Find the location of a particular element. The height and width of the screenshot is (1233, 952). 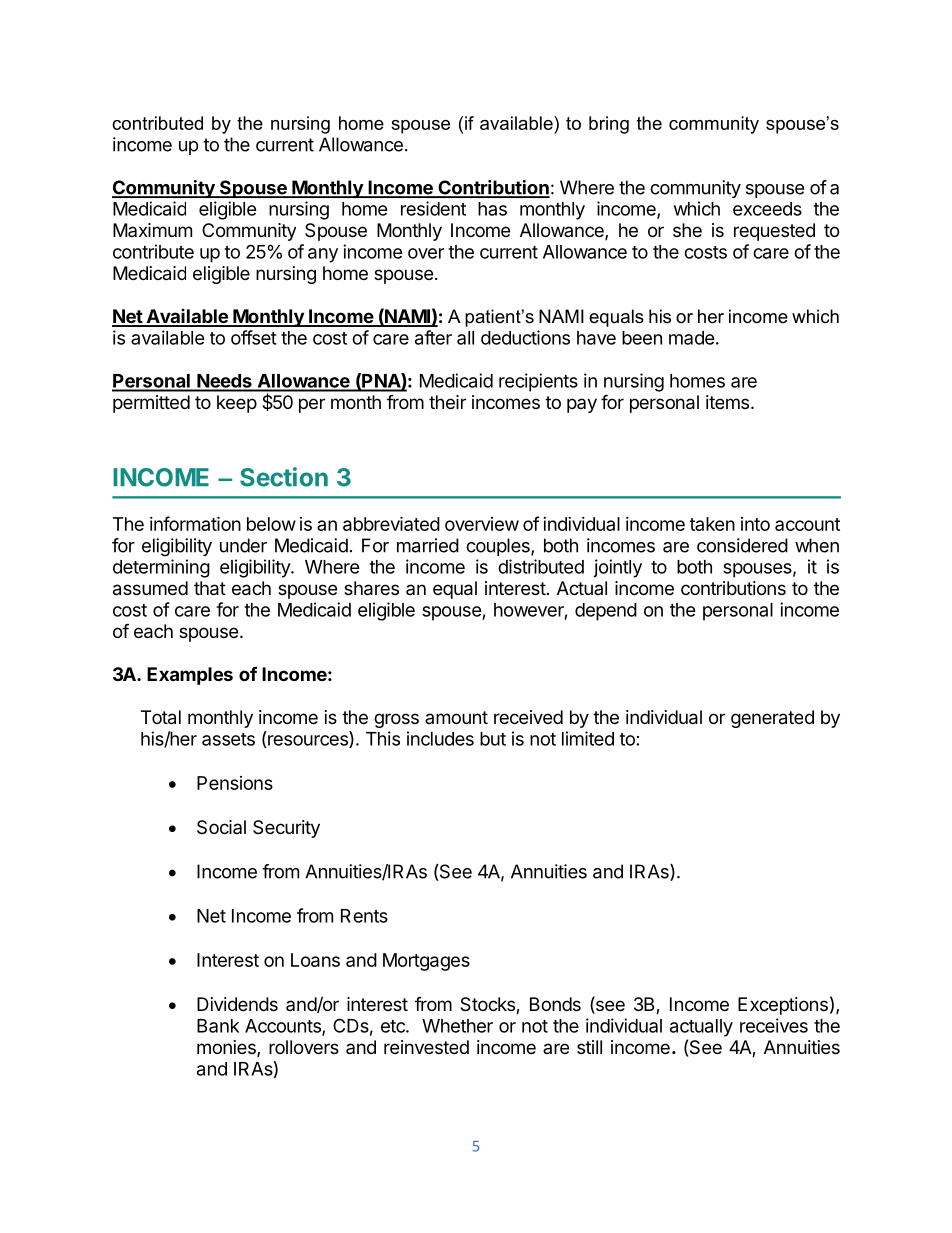

information is located at coordinates (195, 523).
